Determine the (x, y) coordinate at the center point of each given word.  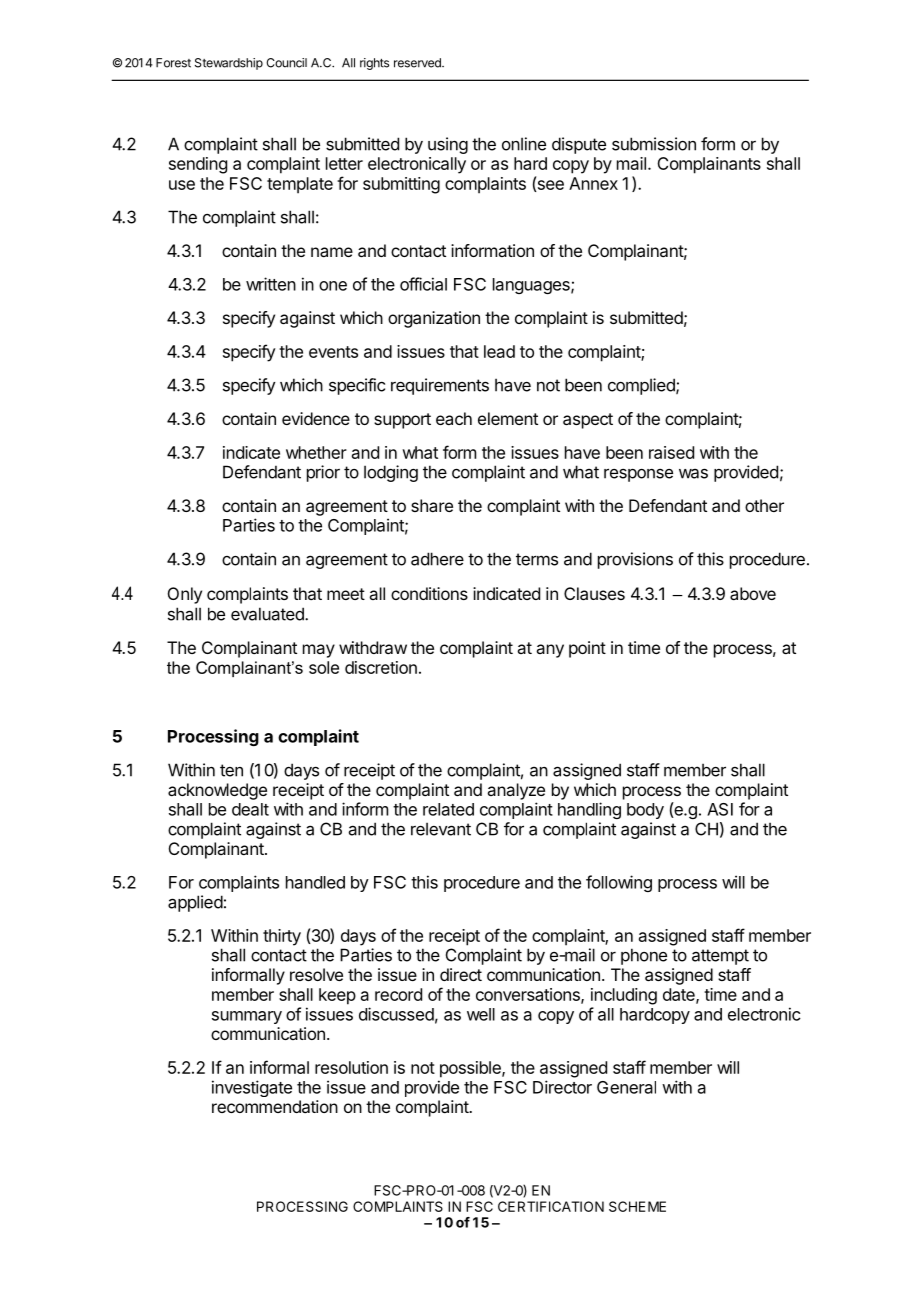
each (454, 418)
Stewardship (229, 64)
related (448, 809)
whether (316, 452)
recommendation (275, 1106)
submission (654, 144)
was (693, 473)
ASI (720, 809)
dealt (250, 809)
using (448, 145)
